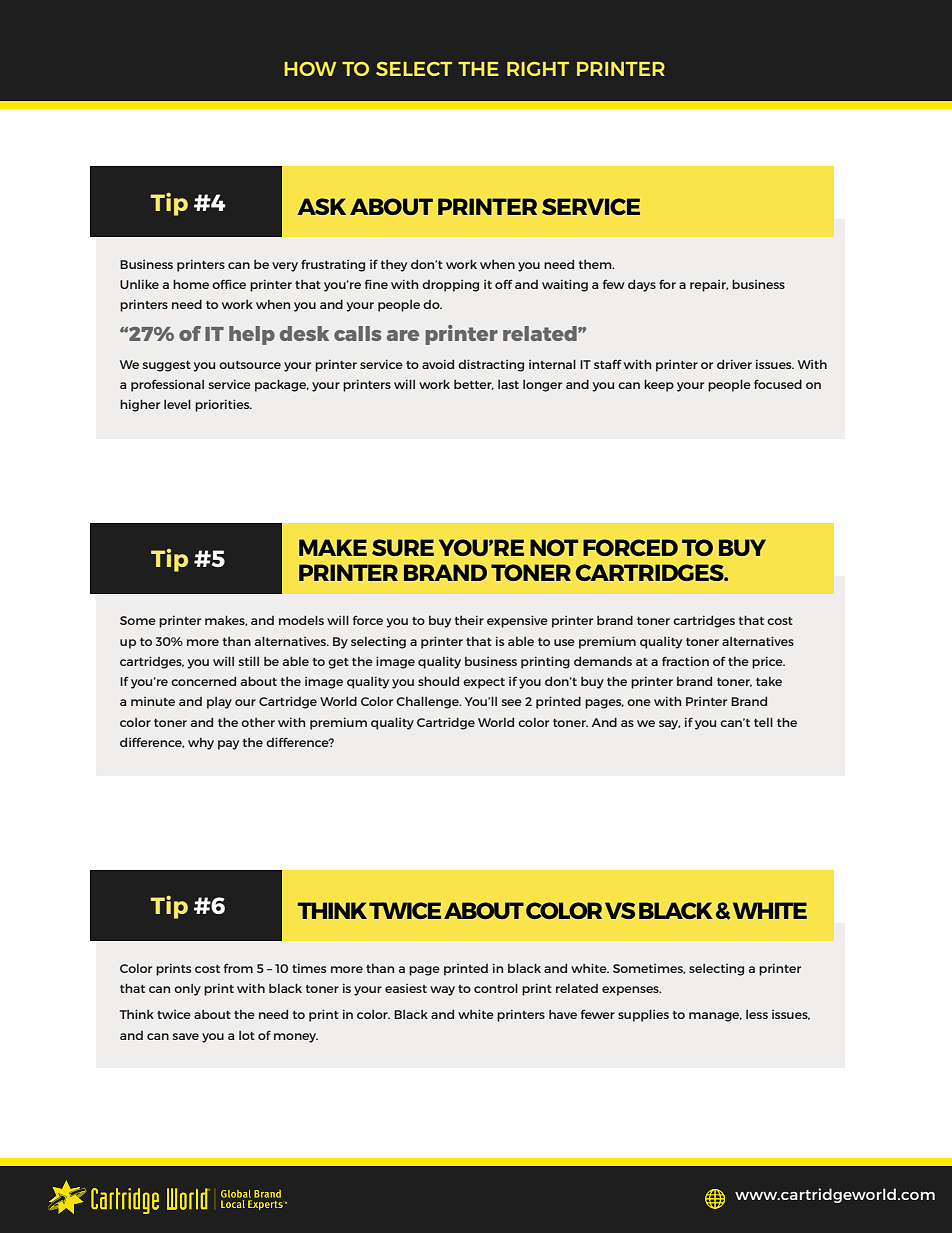 The image size is (952, 1233). Describe the element at coordinates (310, 69) in the screenshot. I see `HOW` at that location.
